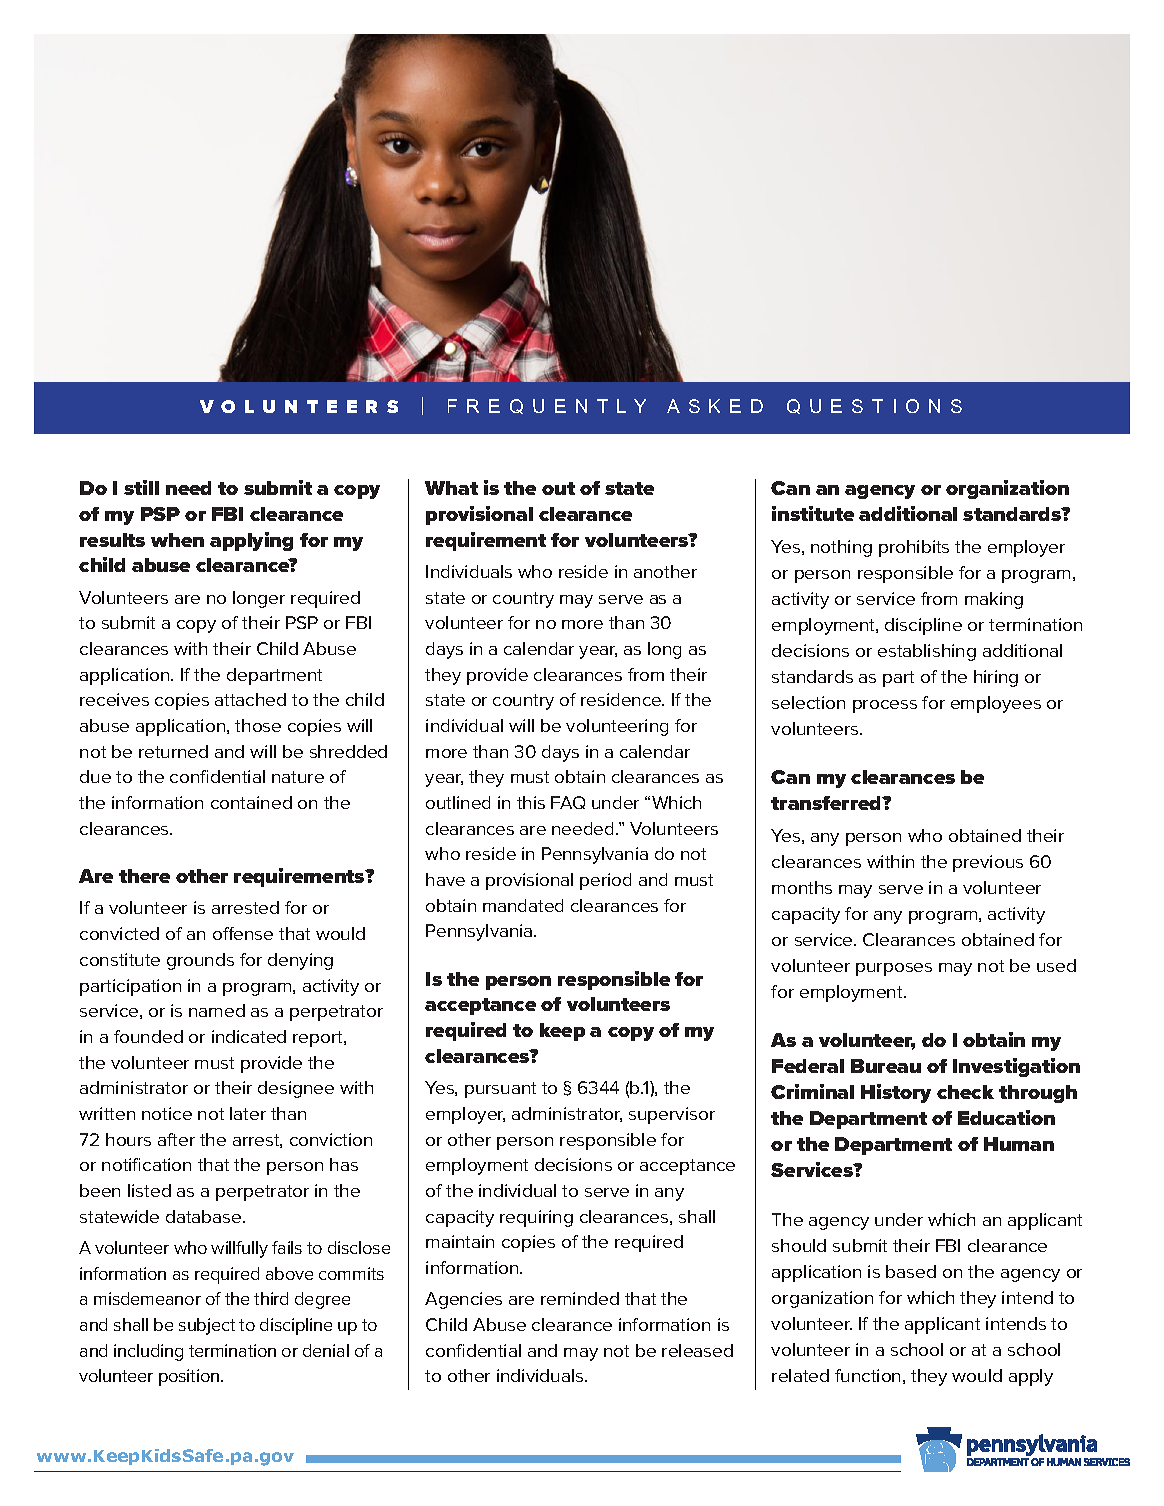 The height and width of the screenshot is (1506, 1164). Describe the element at coordinates (177, 540) in the screenshot. I see `when` at that location.
